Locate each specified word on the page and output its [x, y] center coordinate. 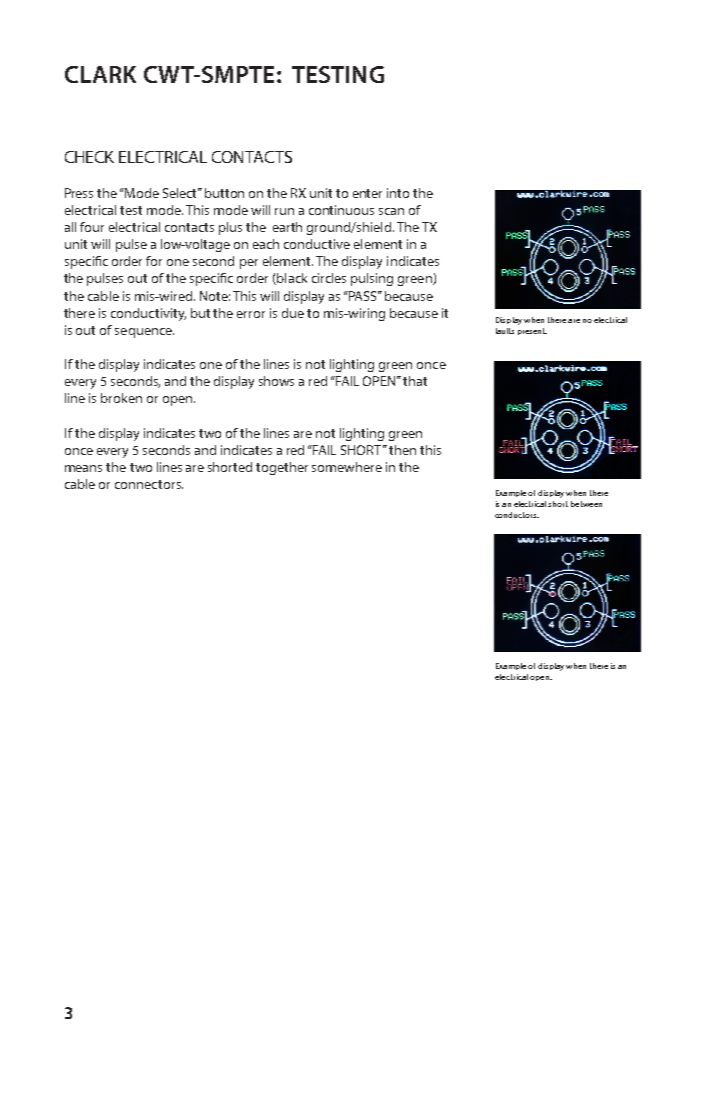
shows [276, 381]
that [415, 381]
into [398, 193]
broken [121, 398]
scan [391, 211]
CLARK [100, 74]
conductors [517, 515]
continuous [341, 210]
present [532, 331]
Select [181, 193]
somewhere [347, 467]
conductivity [148, 314]
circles [329, 278]
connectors [149, 484]
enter [367, 193]
